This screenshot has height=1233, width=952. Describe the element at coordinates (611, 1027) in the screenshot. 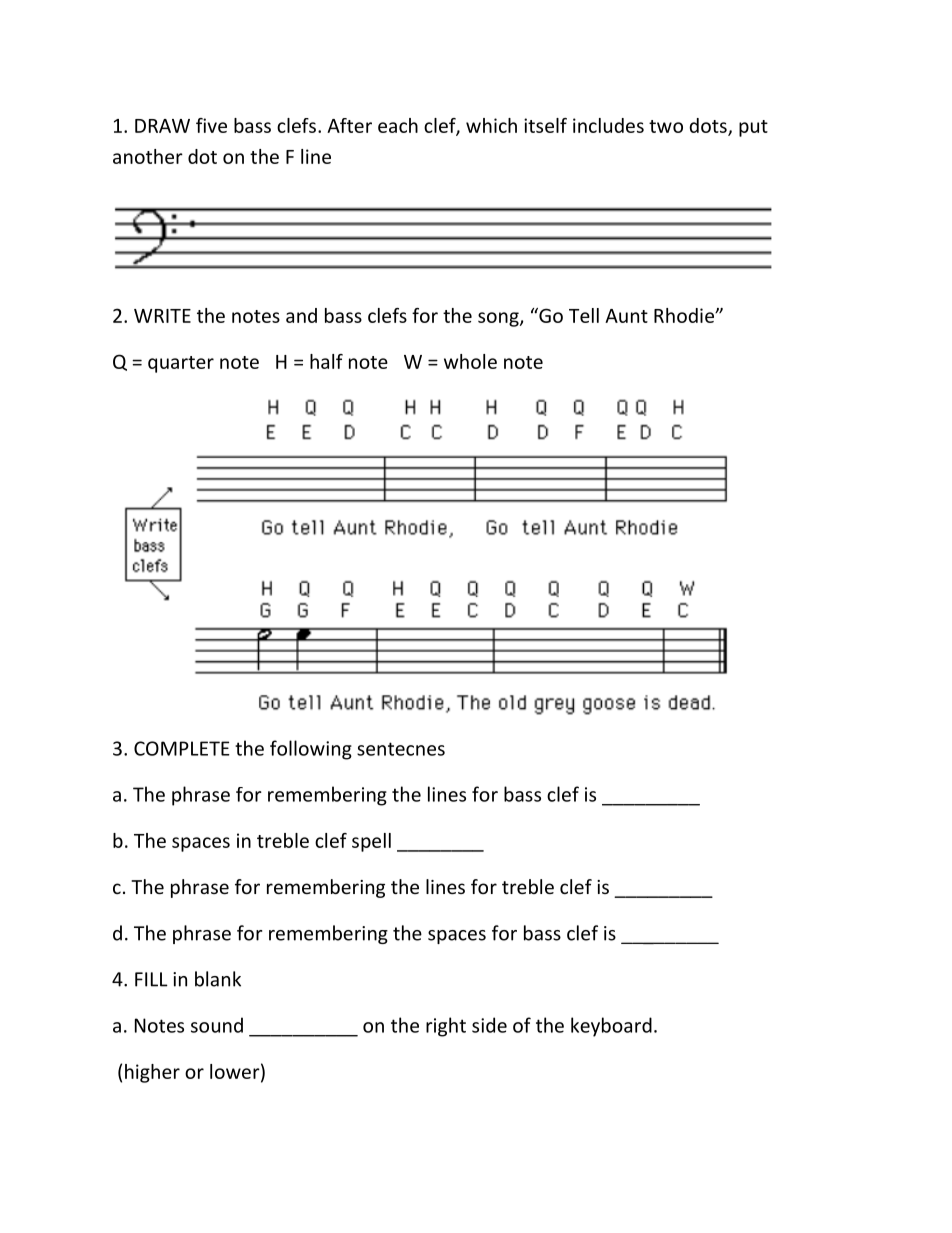

I see `keyboard` at that location.
